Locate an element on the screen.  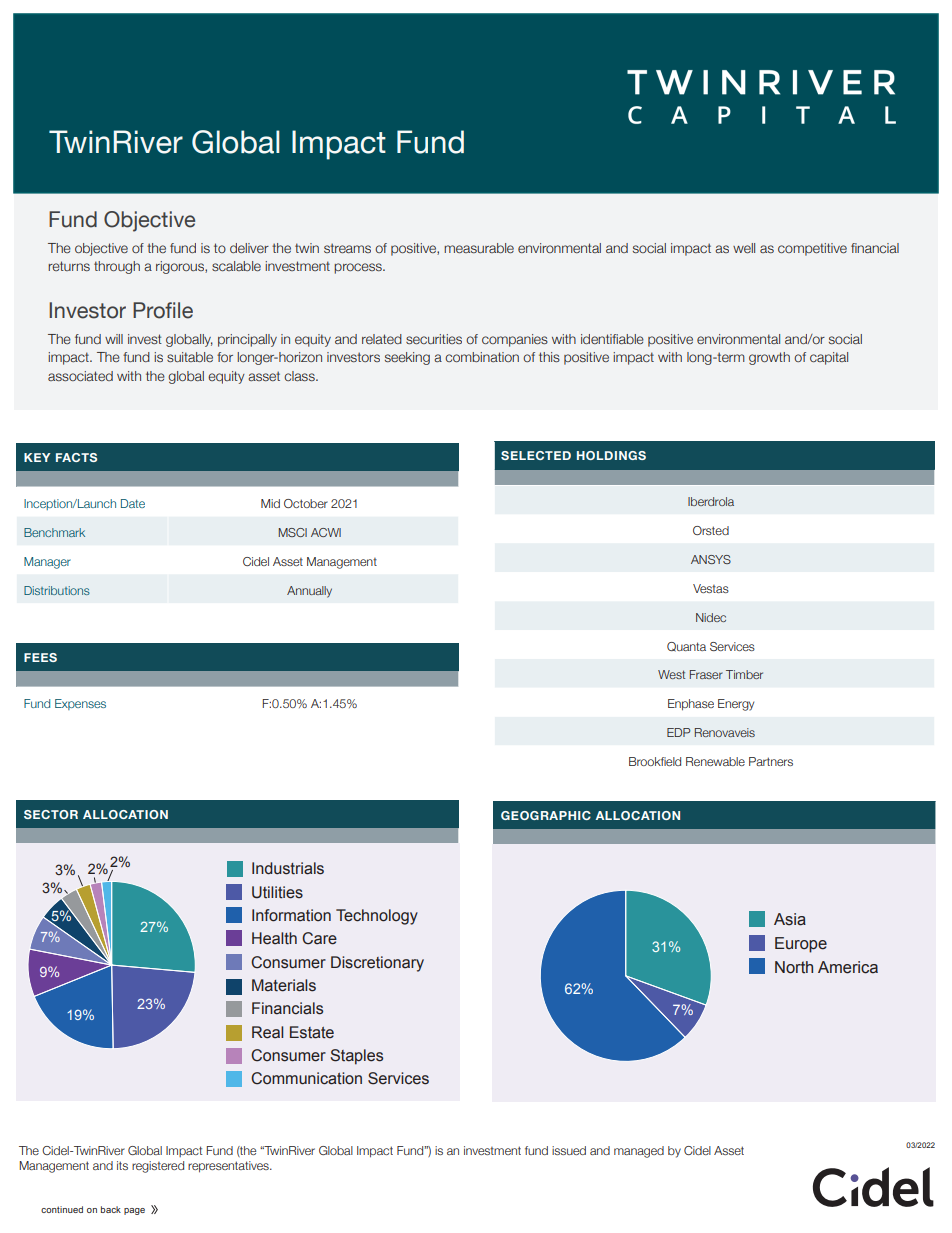
through is located at coordinates (117, 267).
